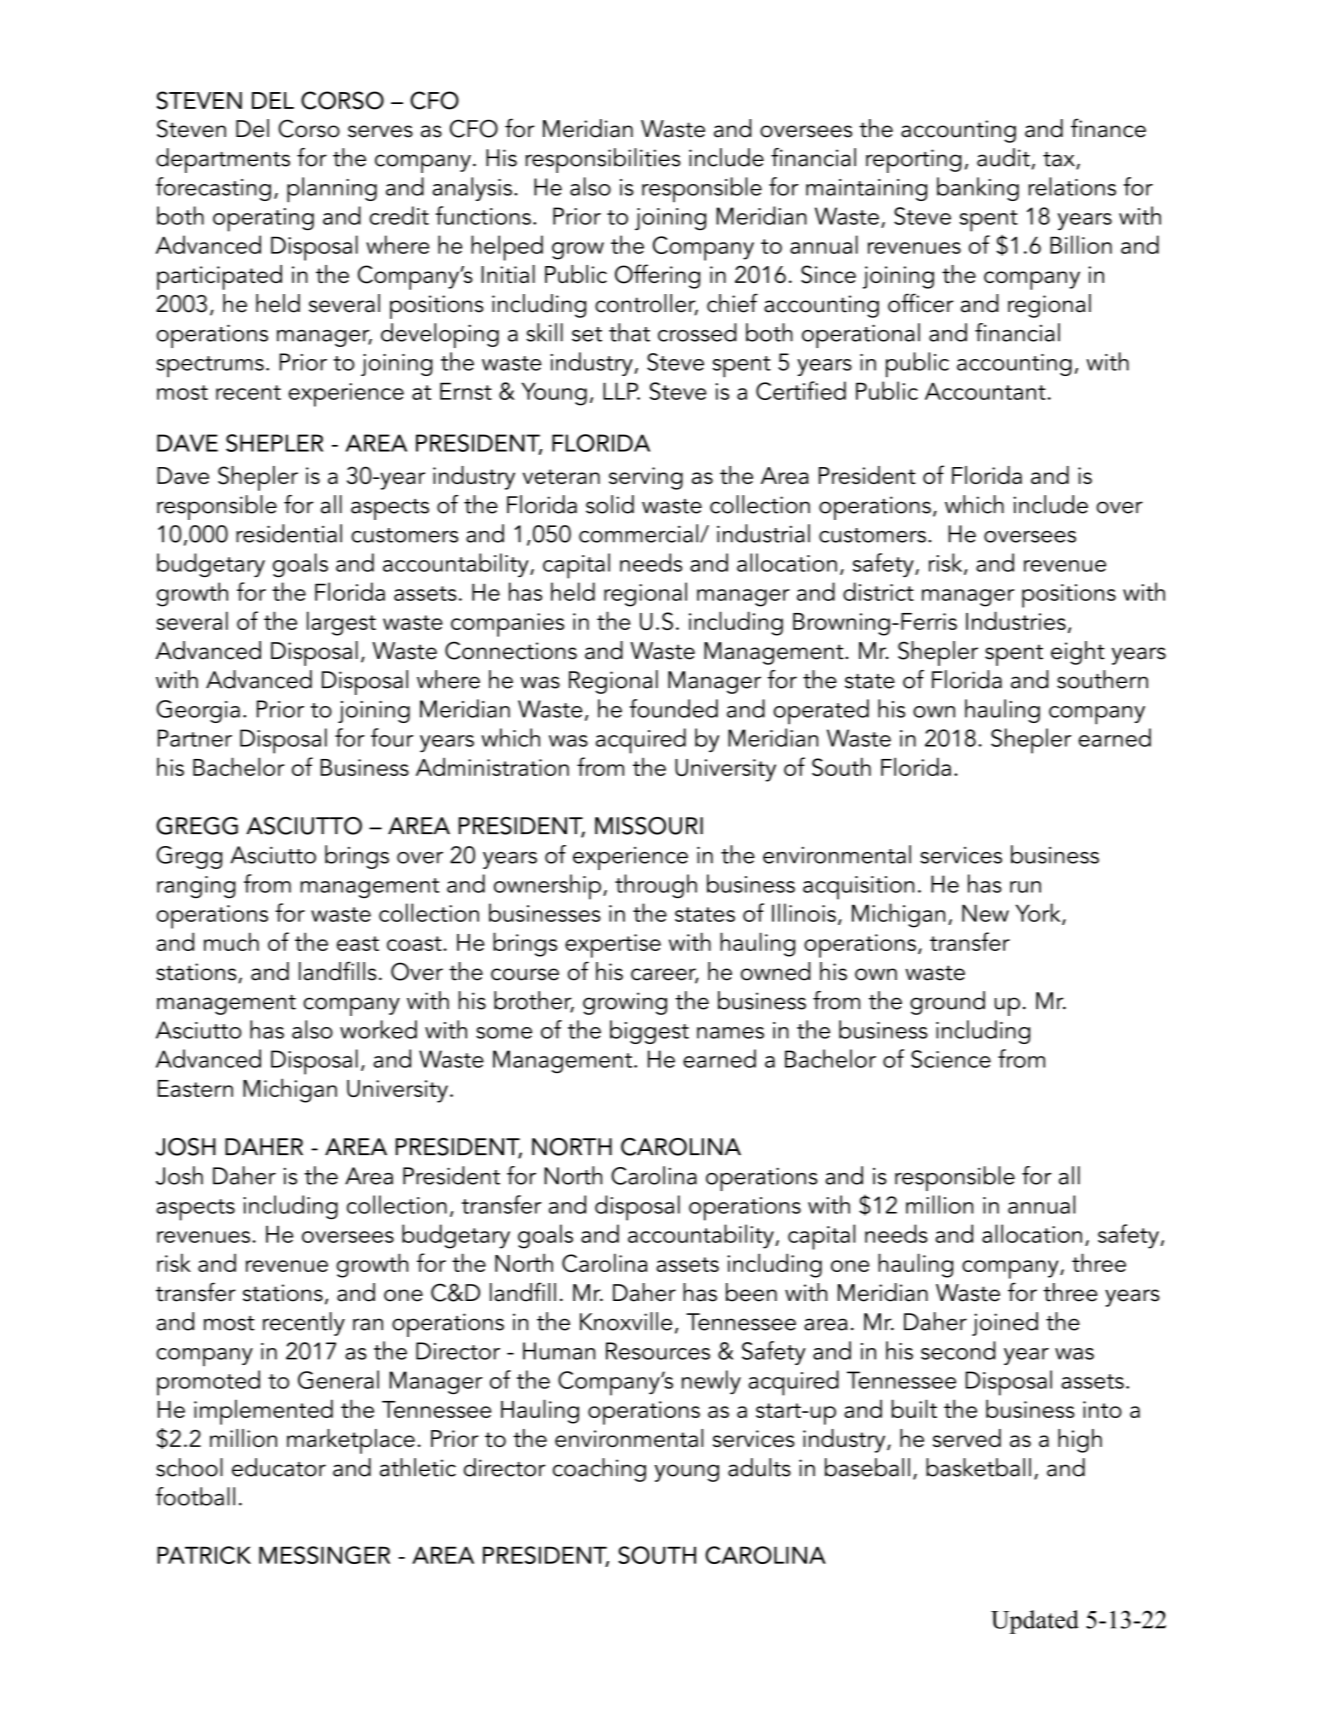 Image resolution: width=1323 pixels, height=1712 pixels. What do you see at coordinates (599, 1470) in the image?
I see `coaching` at bounding box center [599, 1470].
